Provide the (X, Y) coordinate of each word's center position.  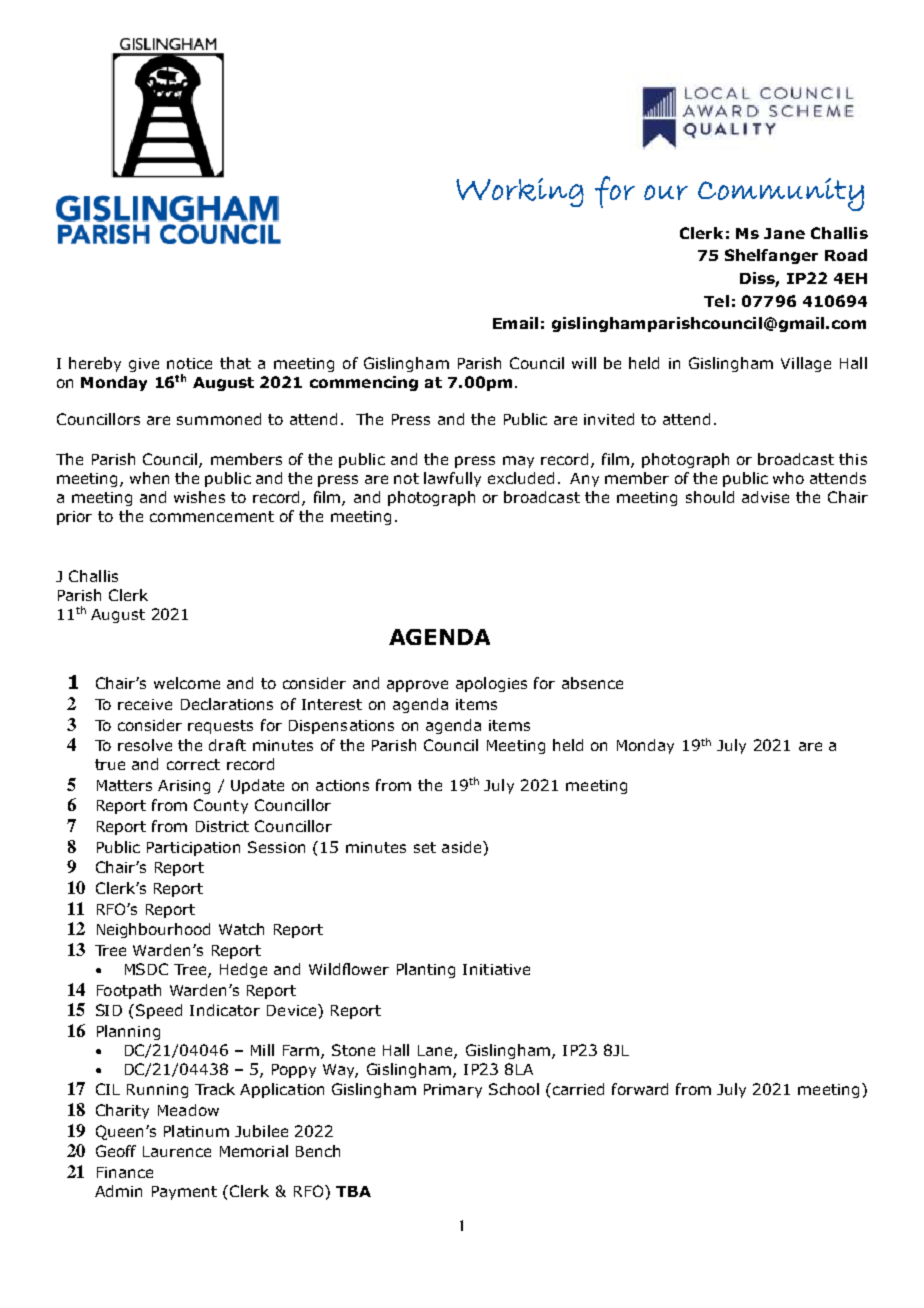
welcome (187, 683)
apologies (491, 684)
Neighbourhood (153, 930)
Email (515, 323)
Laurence (177, 1151)
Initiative (496, 969)
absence (592, 683)
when (149, 478)
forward (640, 1089)
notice (189, 363)
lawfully (452, 479)
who (788, 478)
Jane (784, 233)
